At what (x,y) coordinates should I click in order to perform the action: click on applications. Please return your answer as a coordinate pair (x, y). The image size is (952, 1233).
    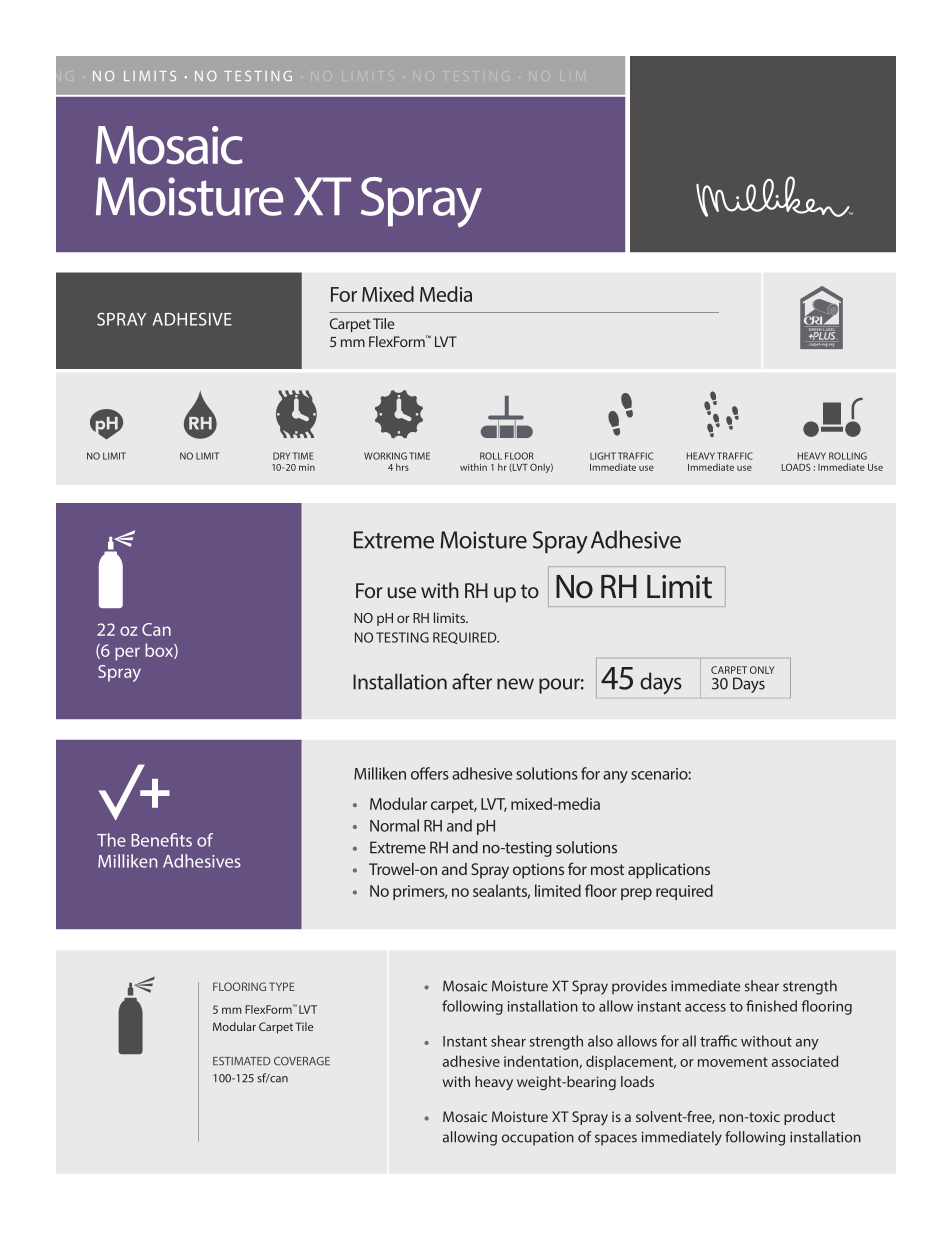
    Looking at the image, I should click on (669, 871).
